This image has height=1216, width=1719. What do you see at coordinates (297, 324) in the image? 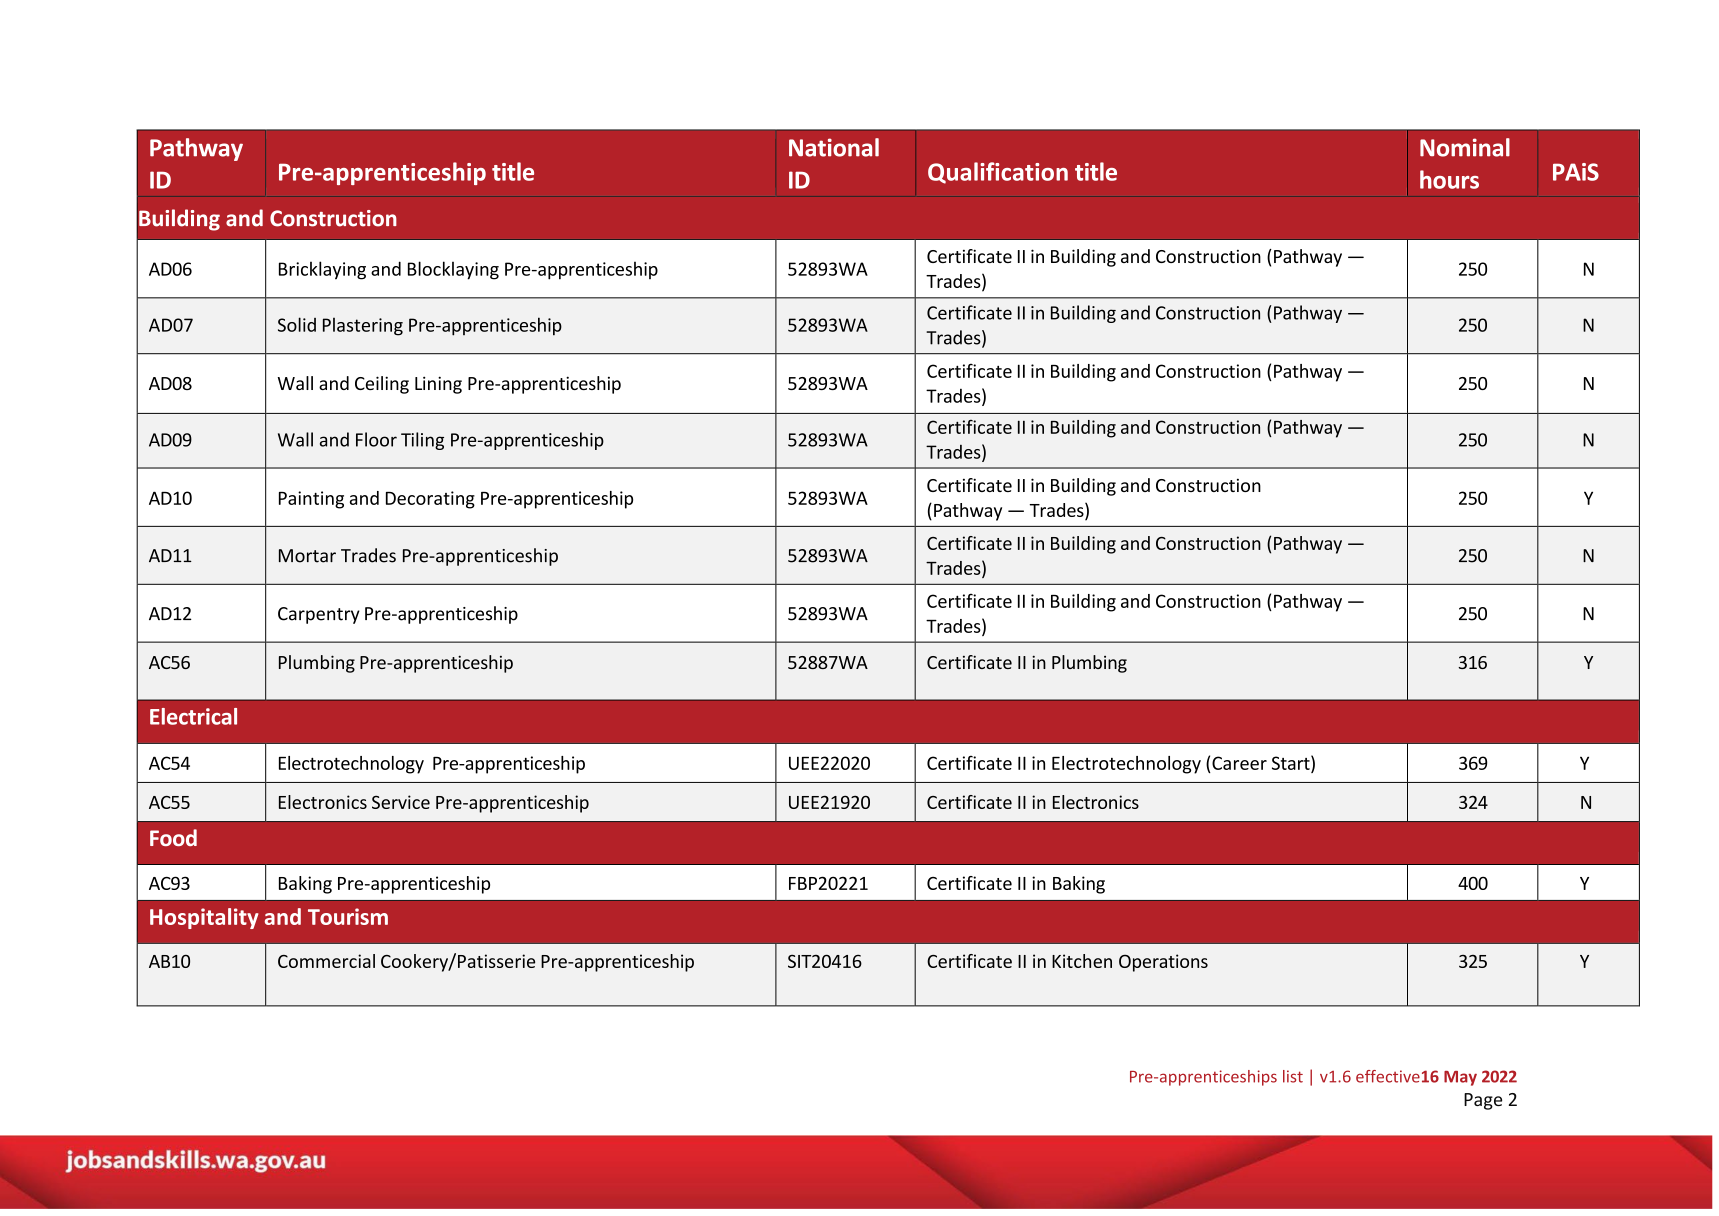
I see `Solid` at bounding box center [297, 324].
